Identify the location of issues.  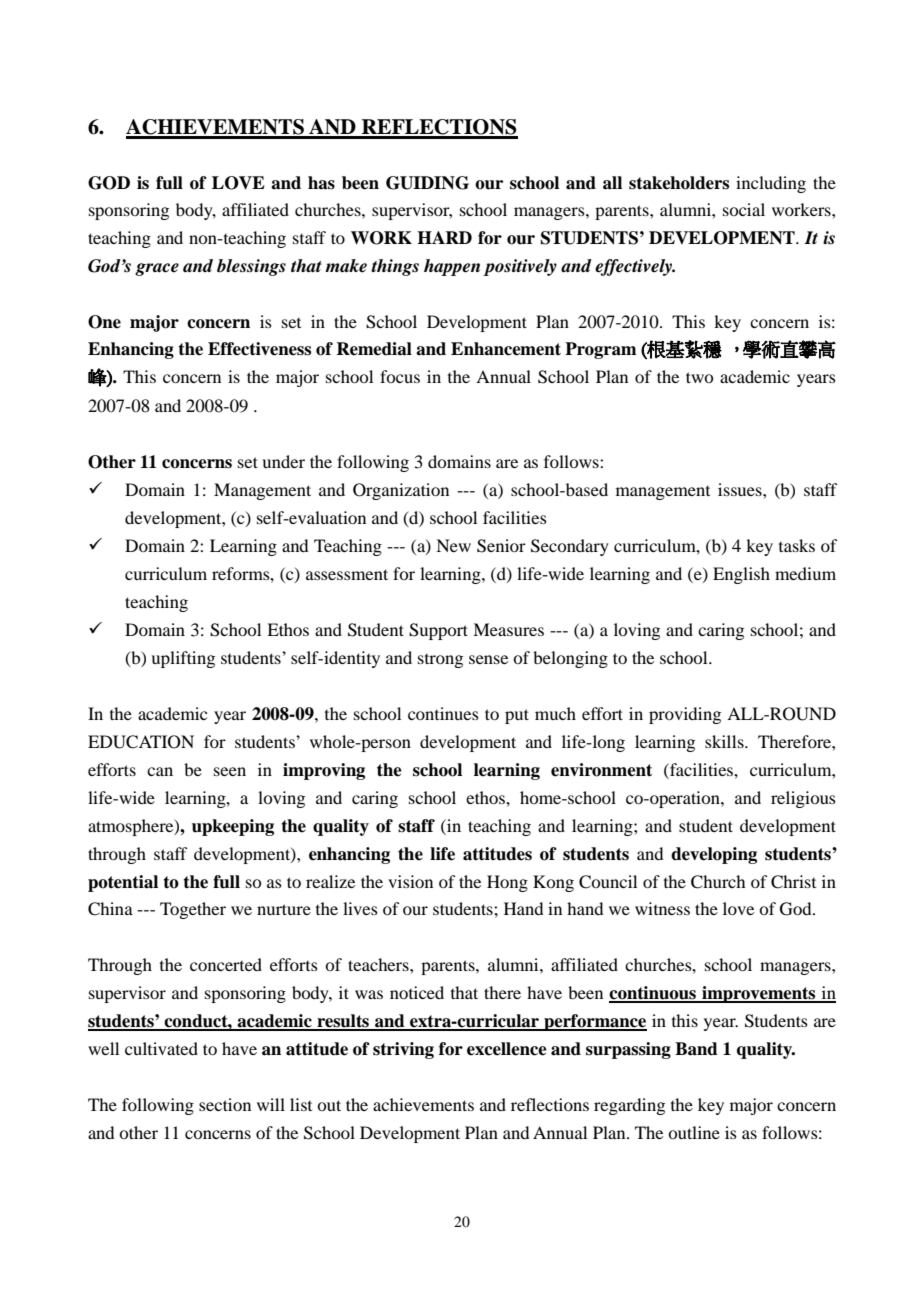
(741, 489).
